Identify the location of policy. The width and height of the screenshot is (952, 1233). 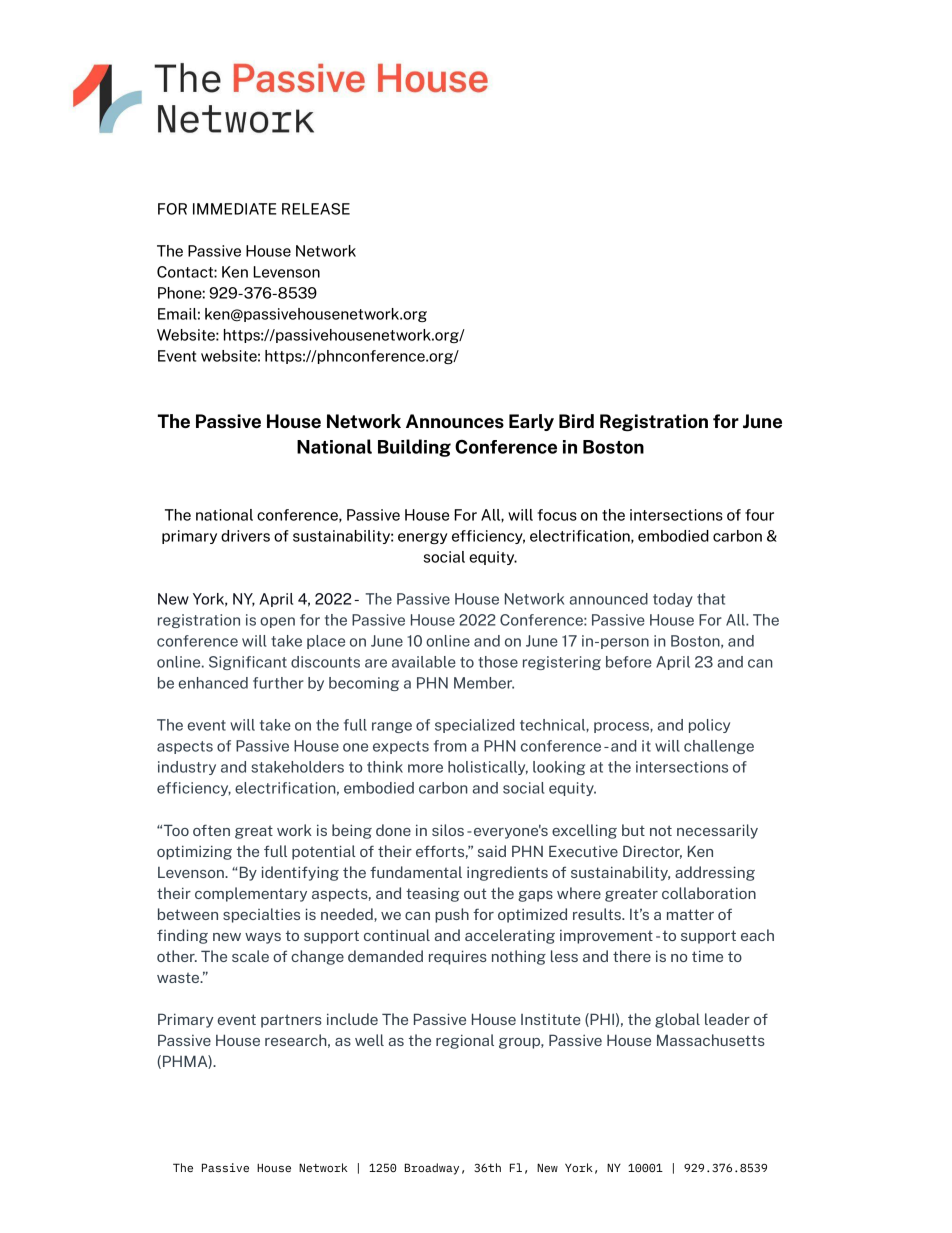
(709, 726).
